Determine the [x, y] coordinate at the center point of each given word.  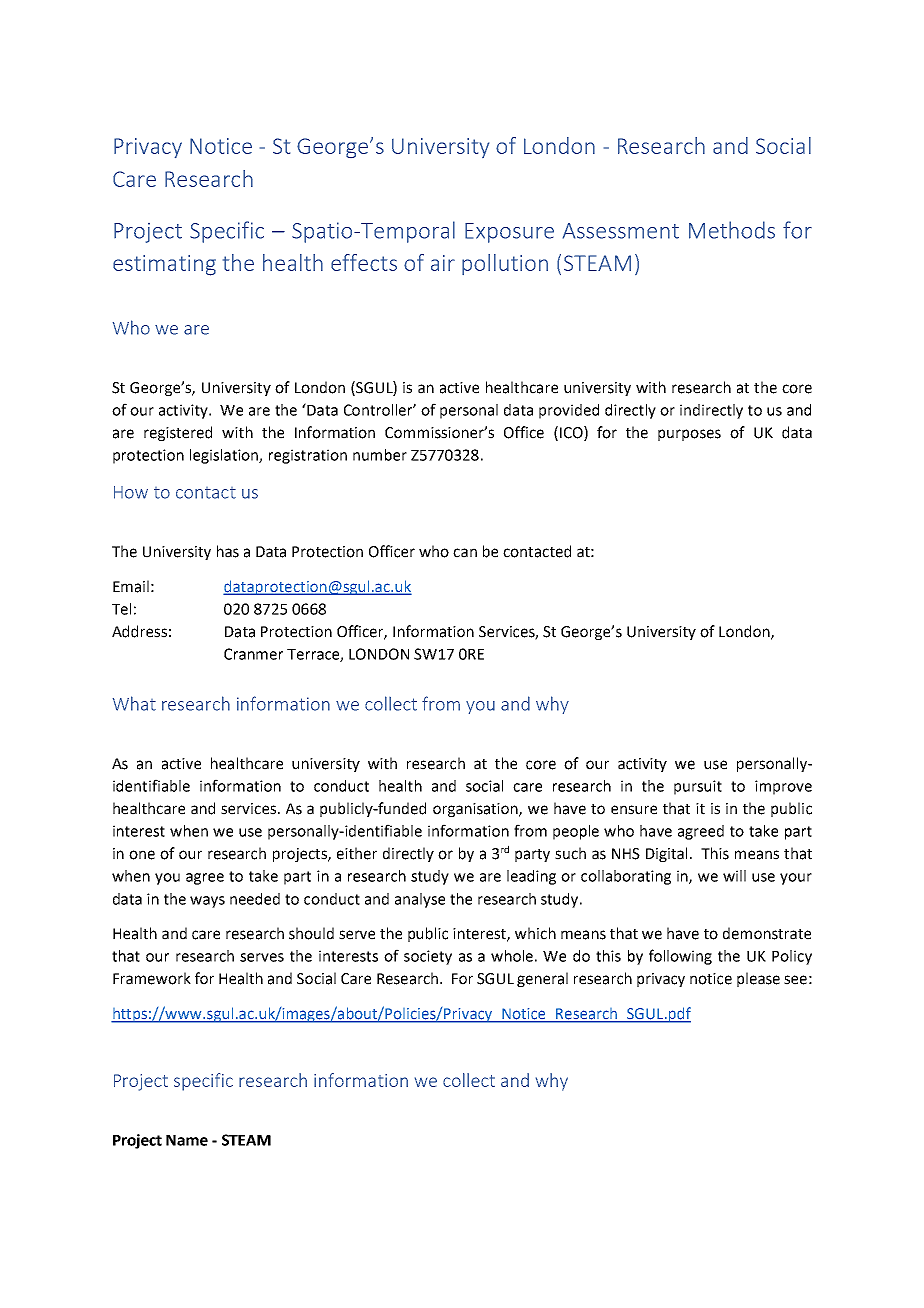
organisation [476, 810]
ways [207, 902]
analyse [420, 900]
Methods [732, 230]
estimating [164, 265]
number [380, 455]
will [734, 876]
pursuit [698, 787]
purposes [689, 435]
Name [187, 1140]
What [134, 703]
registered [178, 433]
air [443, 263]
